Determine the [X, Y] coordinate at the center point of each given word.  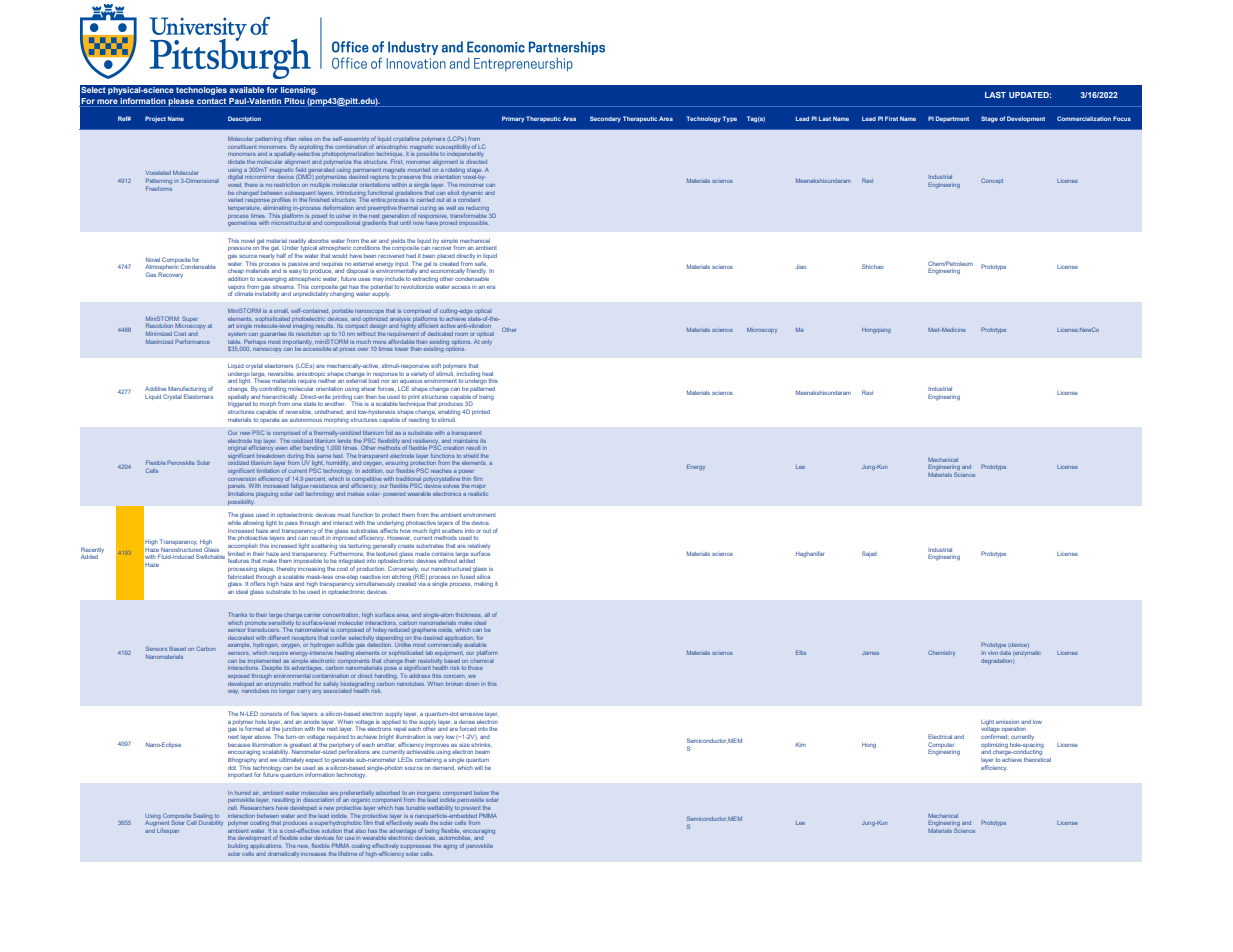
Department [952, 119]
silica [483, 577]
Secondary [605, 119]
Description [244, 119]
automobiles [454, 838]
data [1005, 653]
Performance [192, 341]
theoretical [1037, 758]
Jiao [801, 267]
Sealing [203, 817]
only [486, 342]
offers [257, 584]
